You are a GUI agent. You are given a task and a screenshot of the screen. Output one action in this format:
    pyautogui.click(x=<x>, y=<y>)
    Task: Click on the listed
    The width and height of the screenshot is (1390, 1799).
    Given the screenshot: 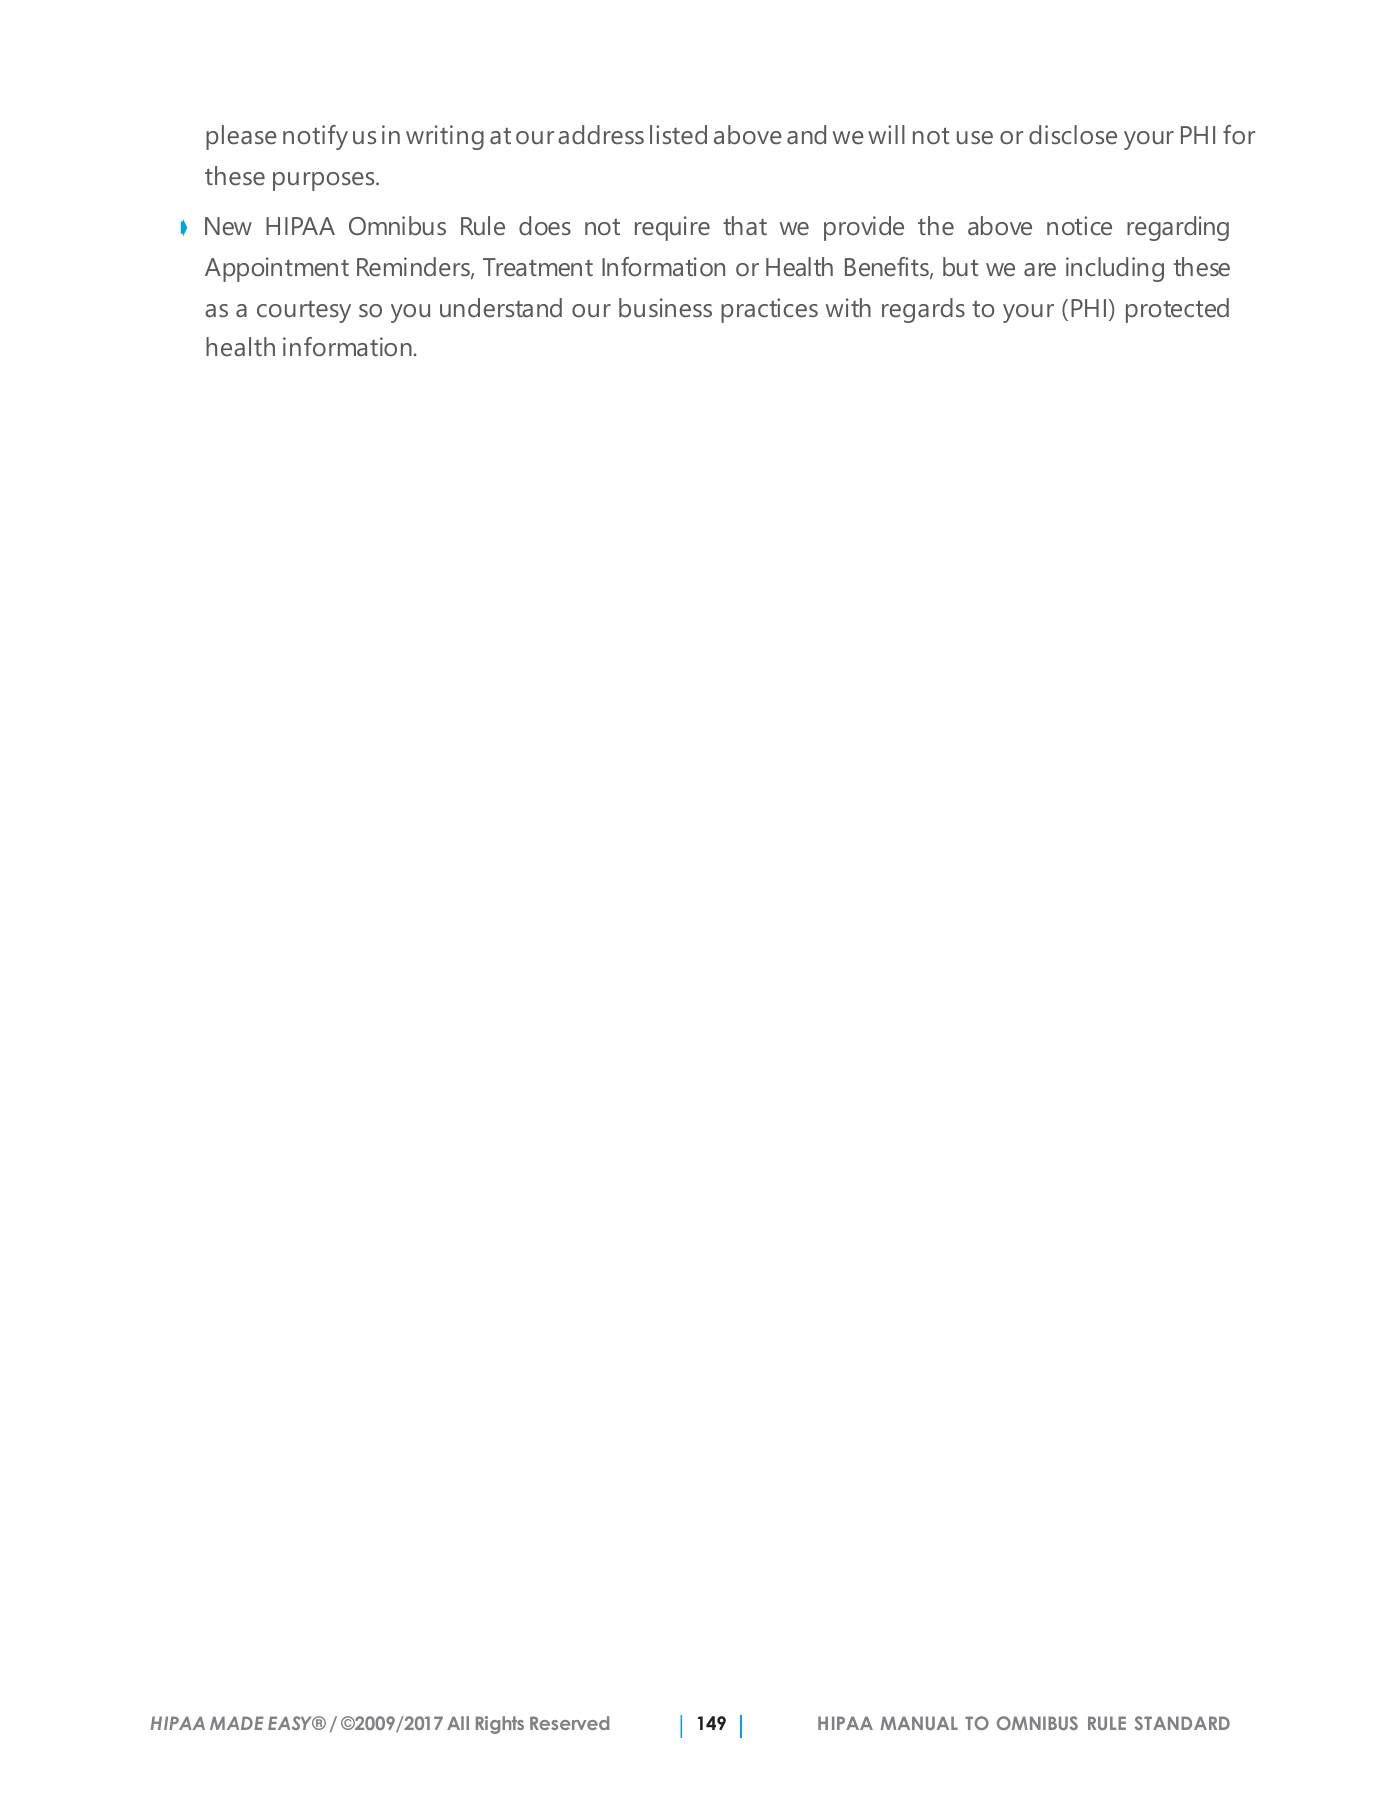 What is the action you would take?
    pyautogui.click(x=678, y=135)
